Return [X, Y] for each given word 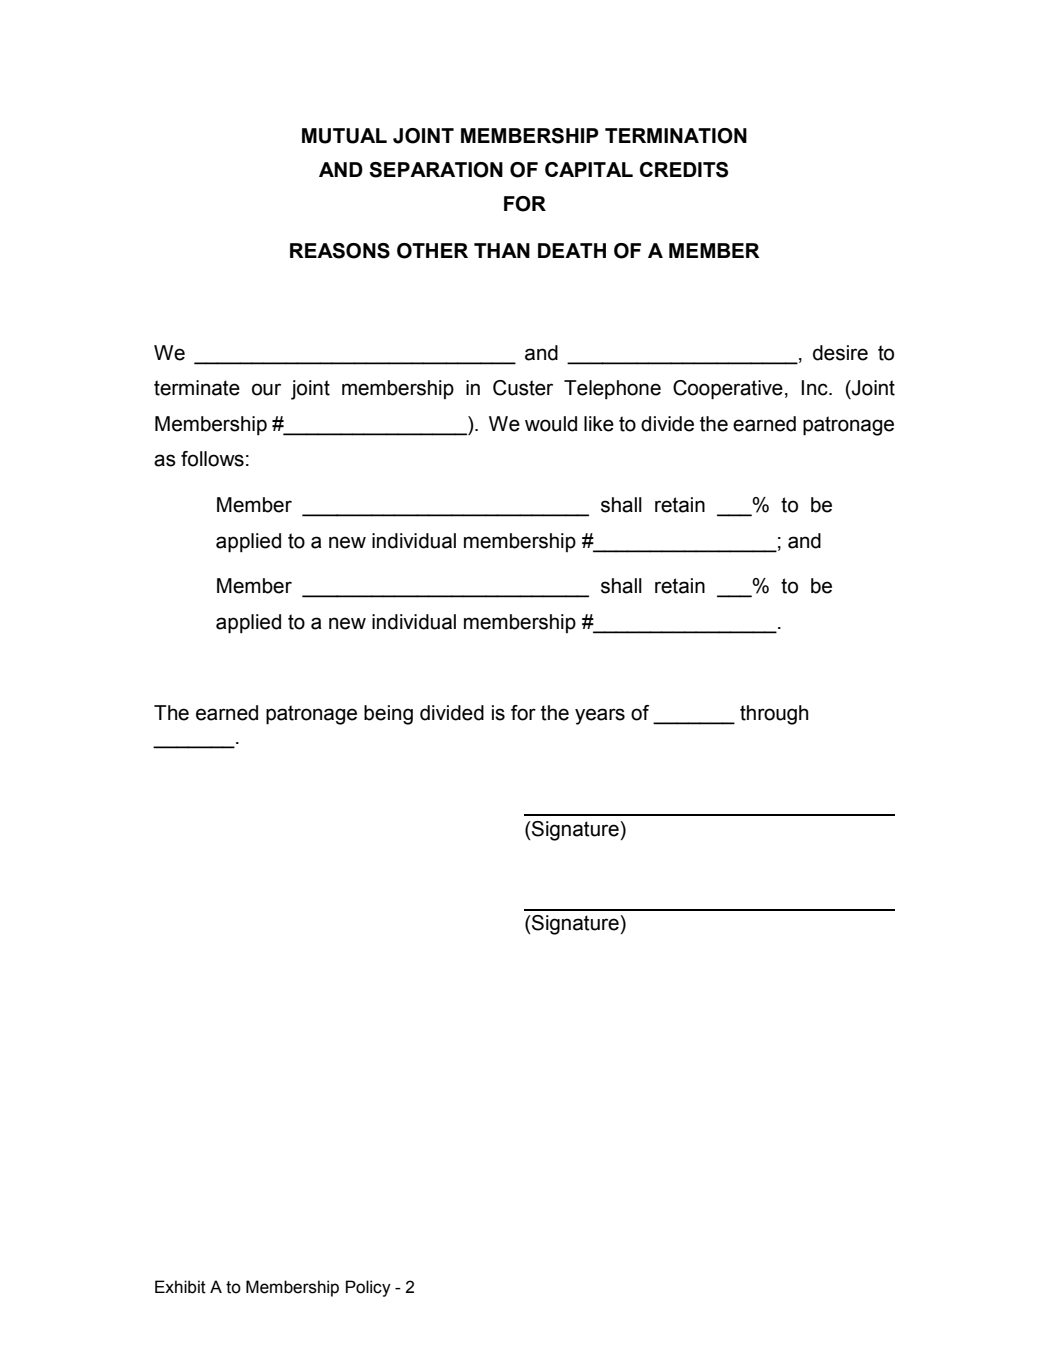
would [551, 424]
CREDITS [684, 170]
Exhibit [180, 1287]
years [600, 716]
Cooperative [728, 390]
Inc [815, 388]
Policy [368, 1288]
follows [212, 459]
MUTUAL [344, 136]
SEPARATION [436, 170]
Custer [523, 388]
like [599, 424]
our [266, 389]
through [774, 715]
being [388, 715]
